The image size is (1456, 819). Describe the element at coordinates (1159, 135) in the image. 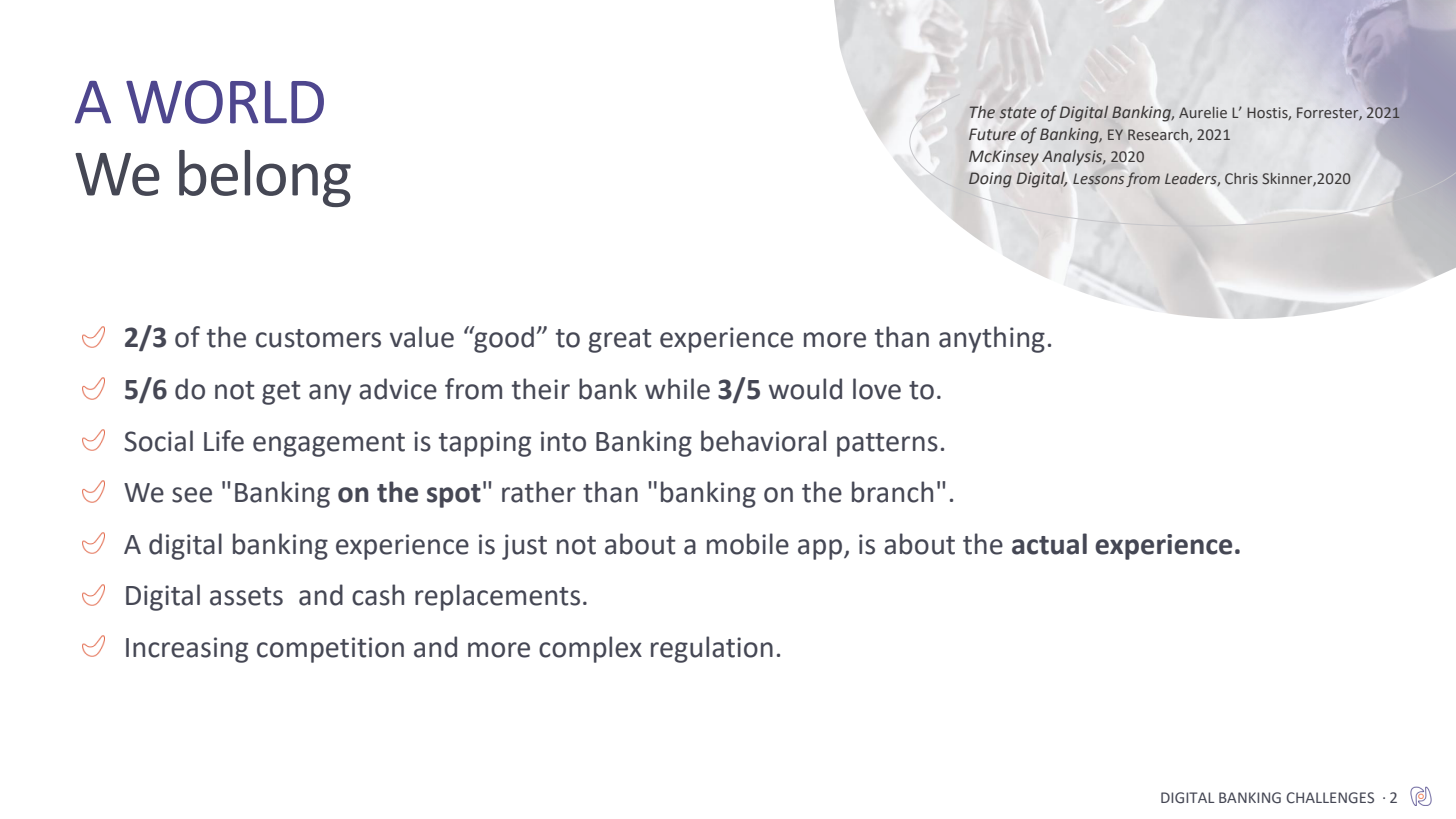

I see `Research` at that location.
